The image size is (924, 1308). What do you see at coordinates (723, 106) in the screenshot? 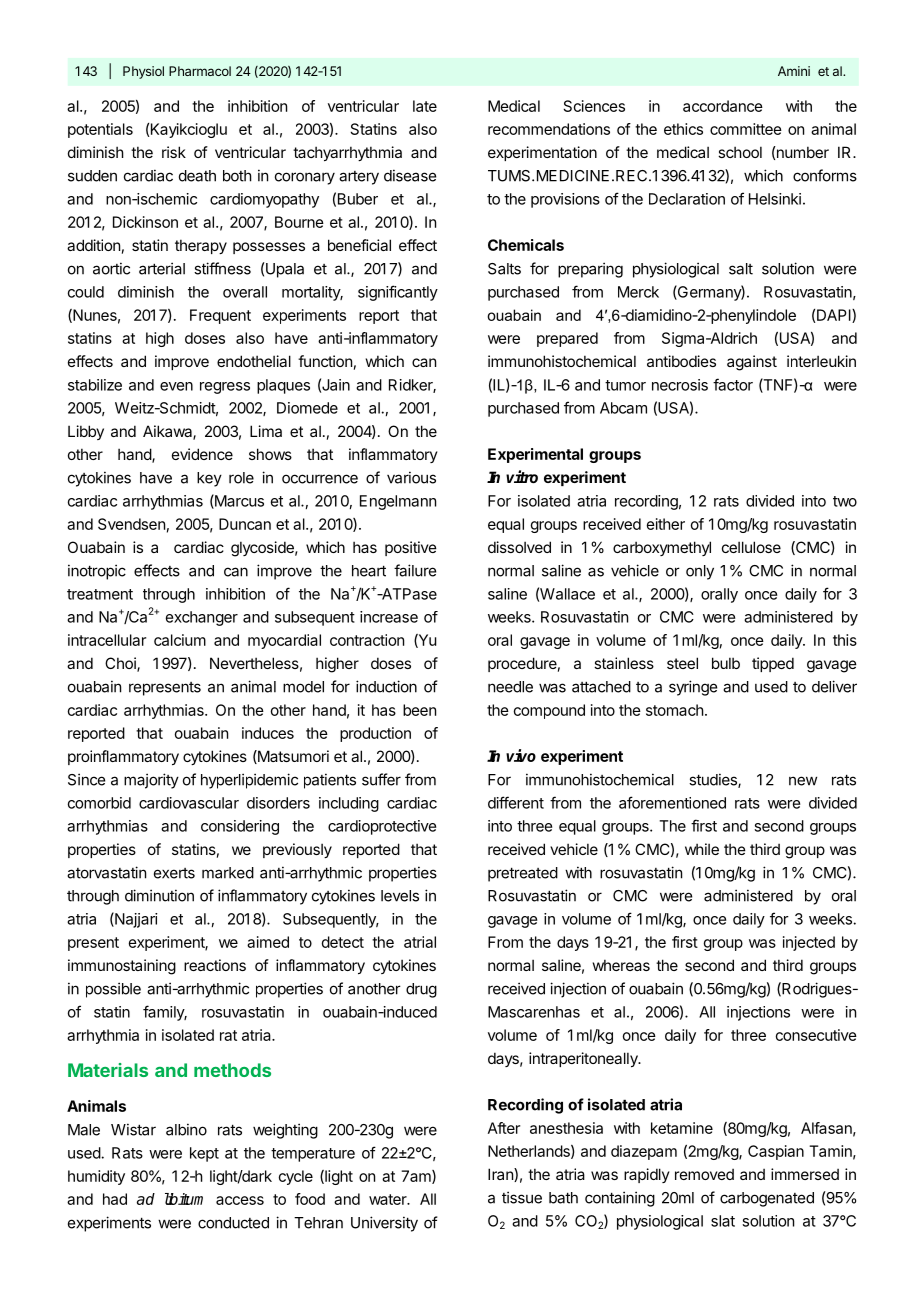
I see `accordance` at bounding box center [723, 106].
